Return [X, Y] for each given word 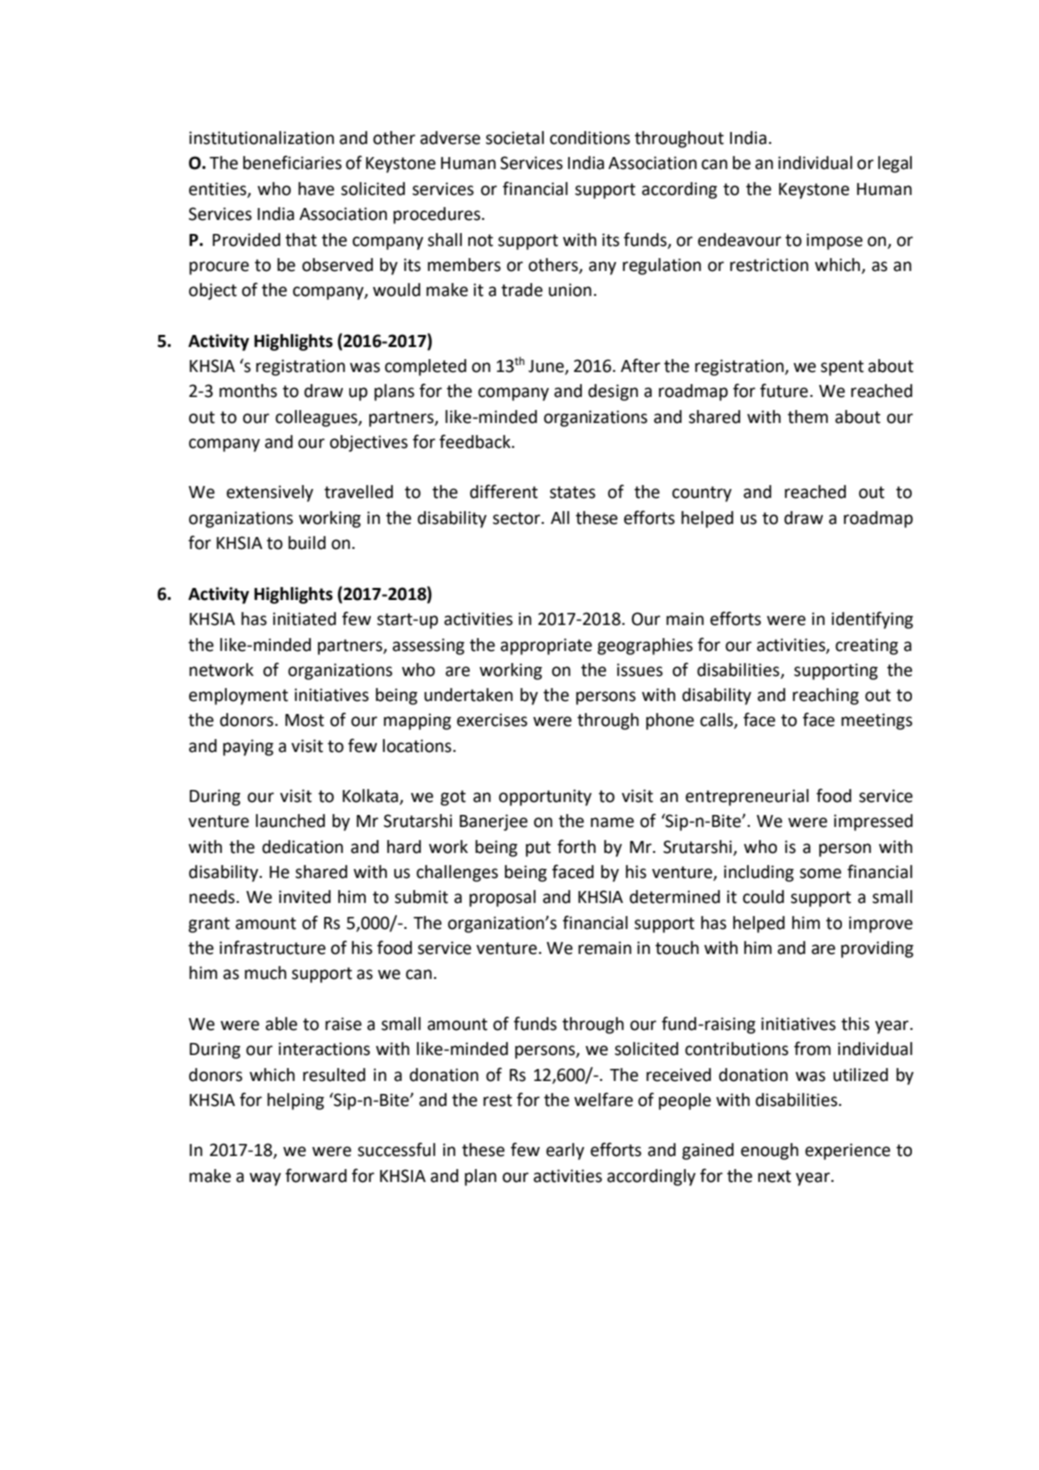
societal [515, 138]
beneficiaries [292, 162]
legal [895, 164]
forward [316, 1175]
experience [847, 1151]
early [565, 1151]
